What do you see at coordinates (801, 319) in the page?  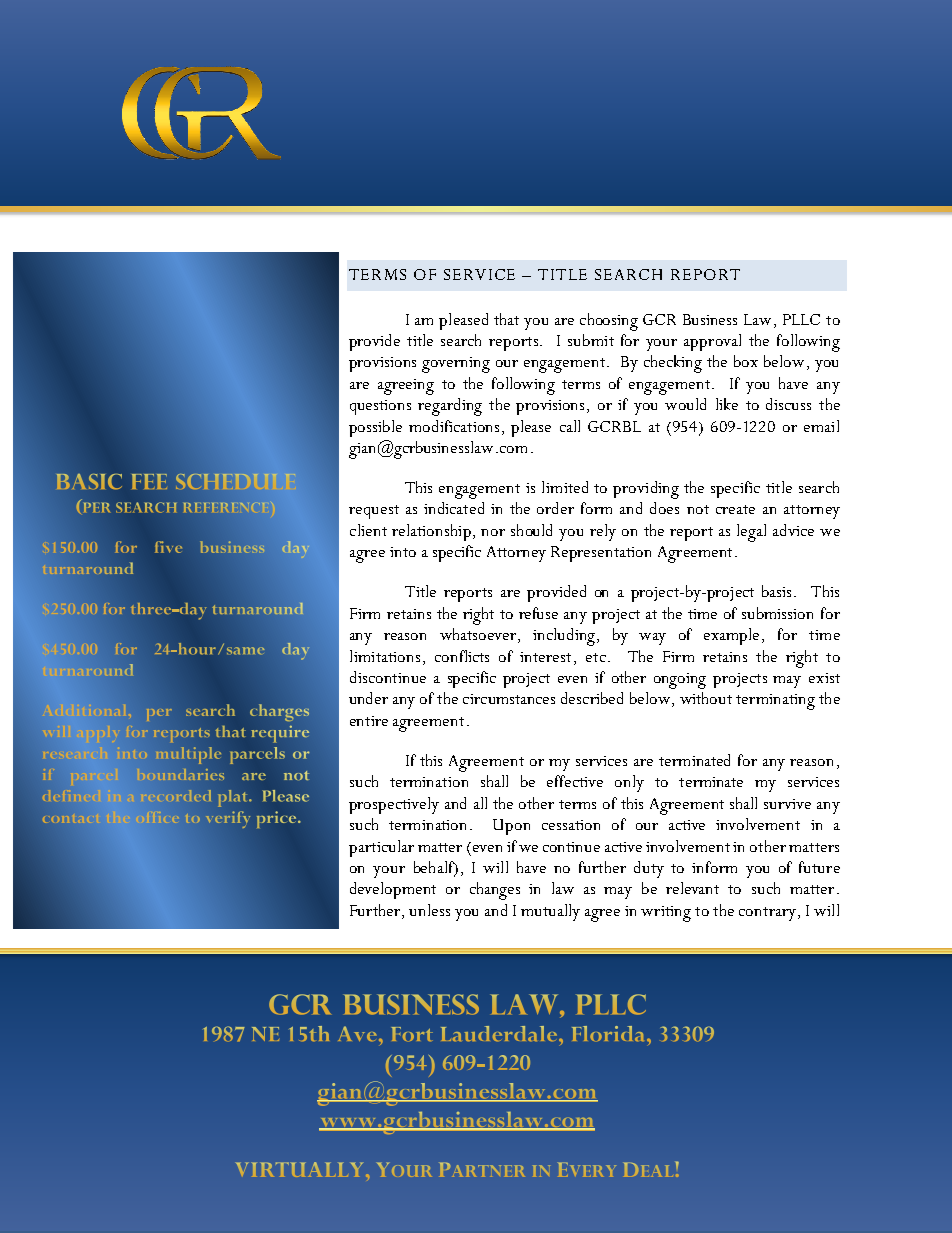 I see `PLLC` at bounding box center [801, 319].
